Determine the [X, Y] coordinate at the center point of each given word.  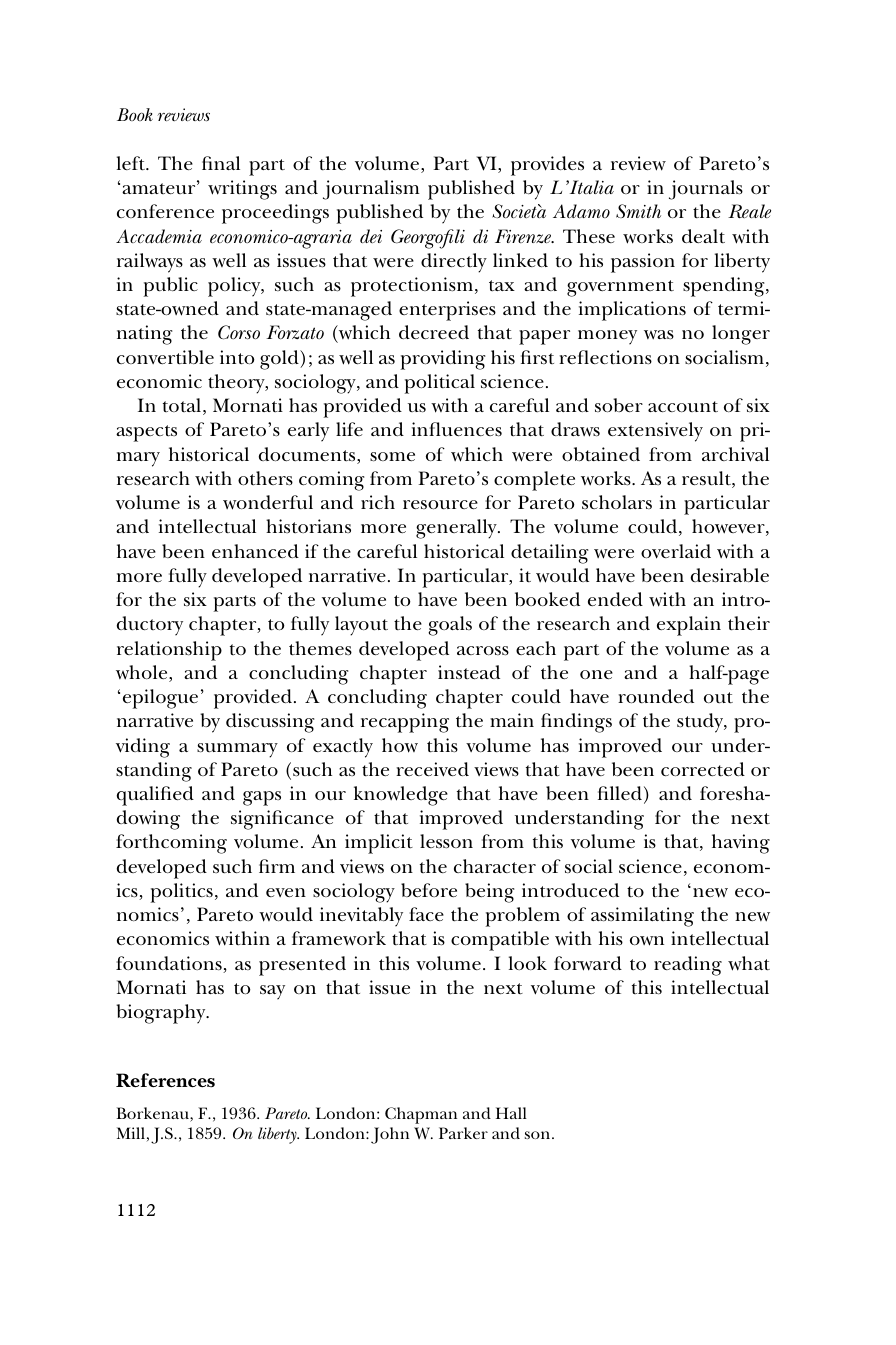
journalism [371, 190]
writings [242, 190]
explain [689, 626]
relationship [169, 651]
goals [450, 626]
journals [706, 190]
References [165, 1080]
